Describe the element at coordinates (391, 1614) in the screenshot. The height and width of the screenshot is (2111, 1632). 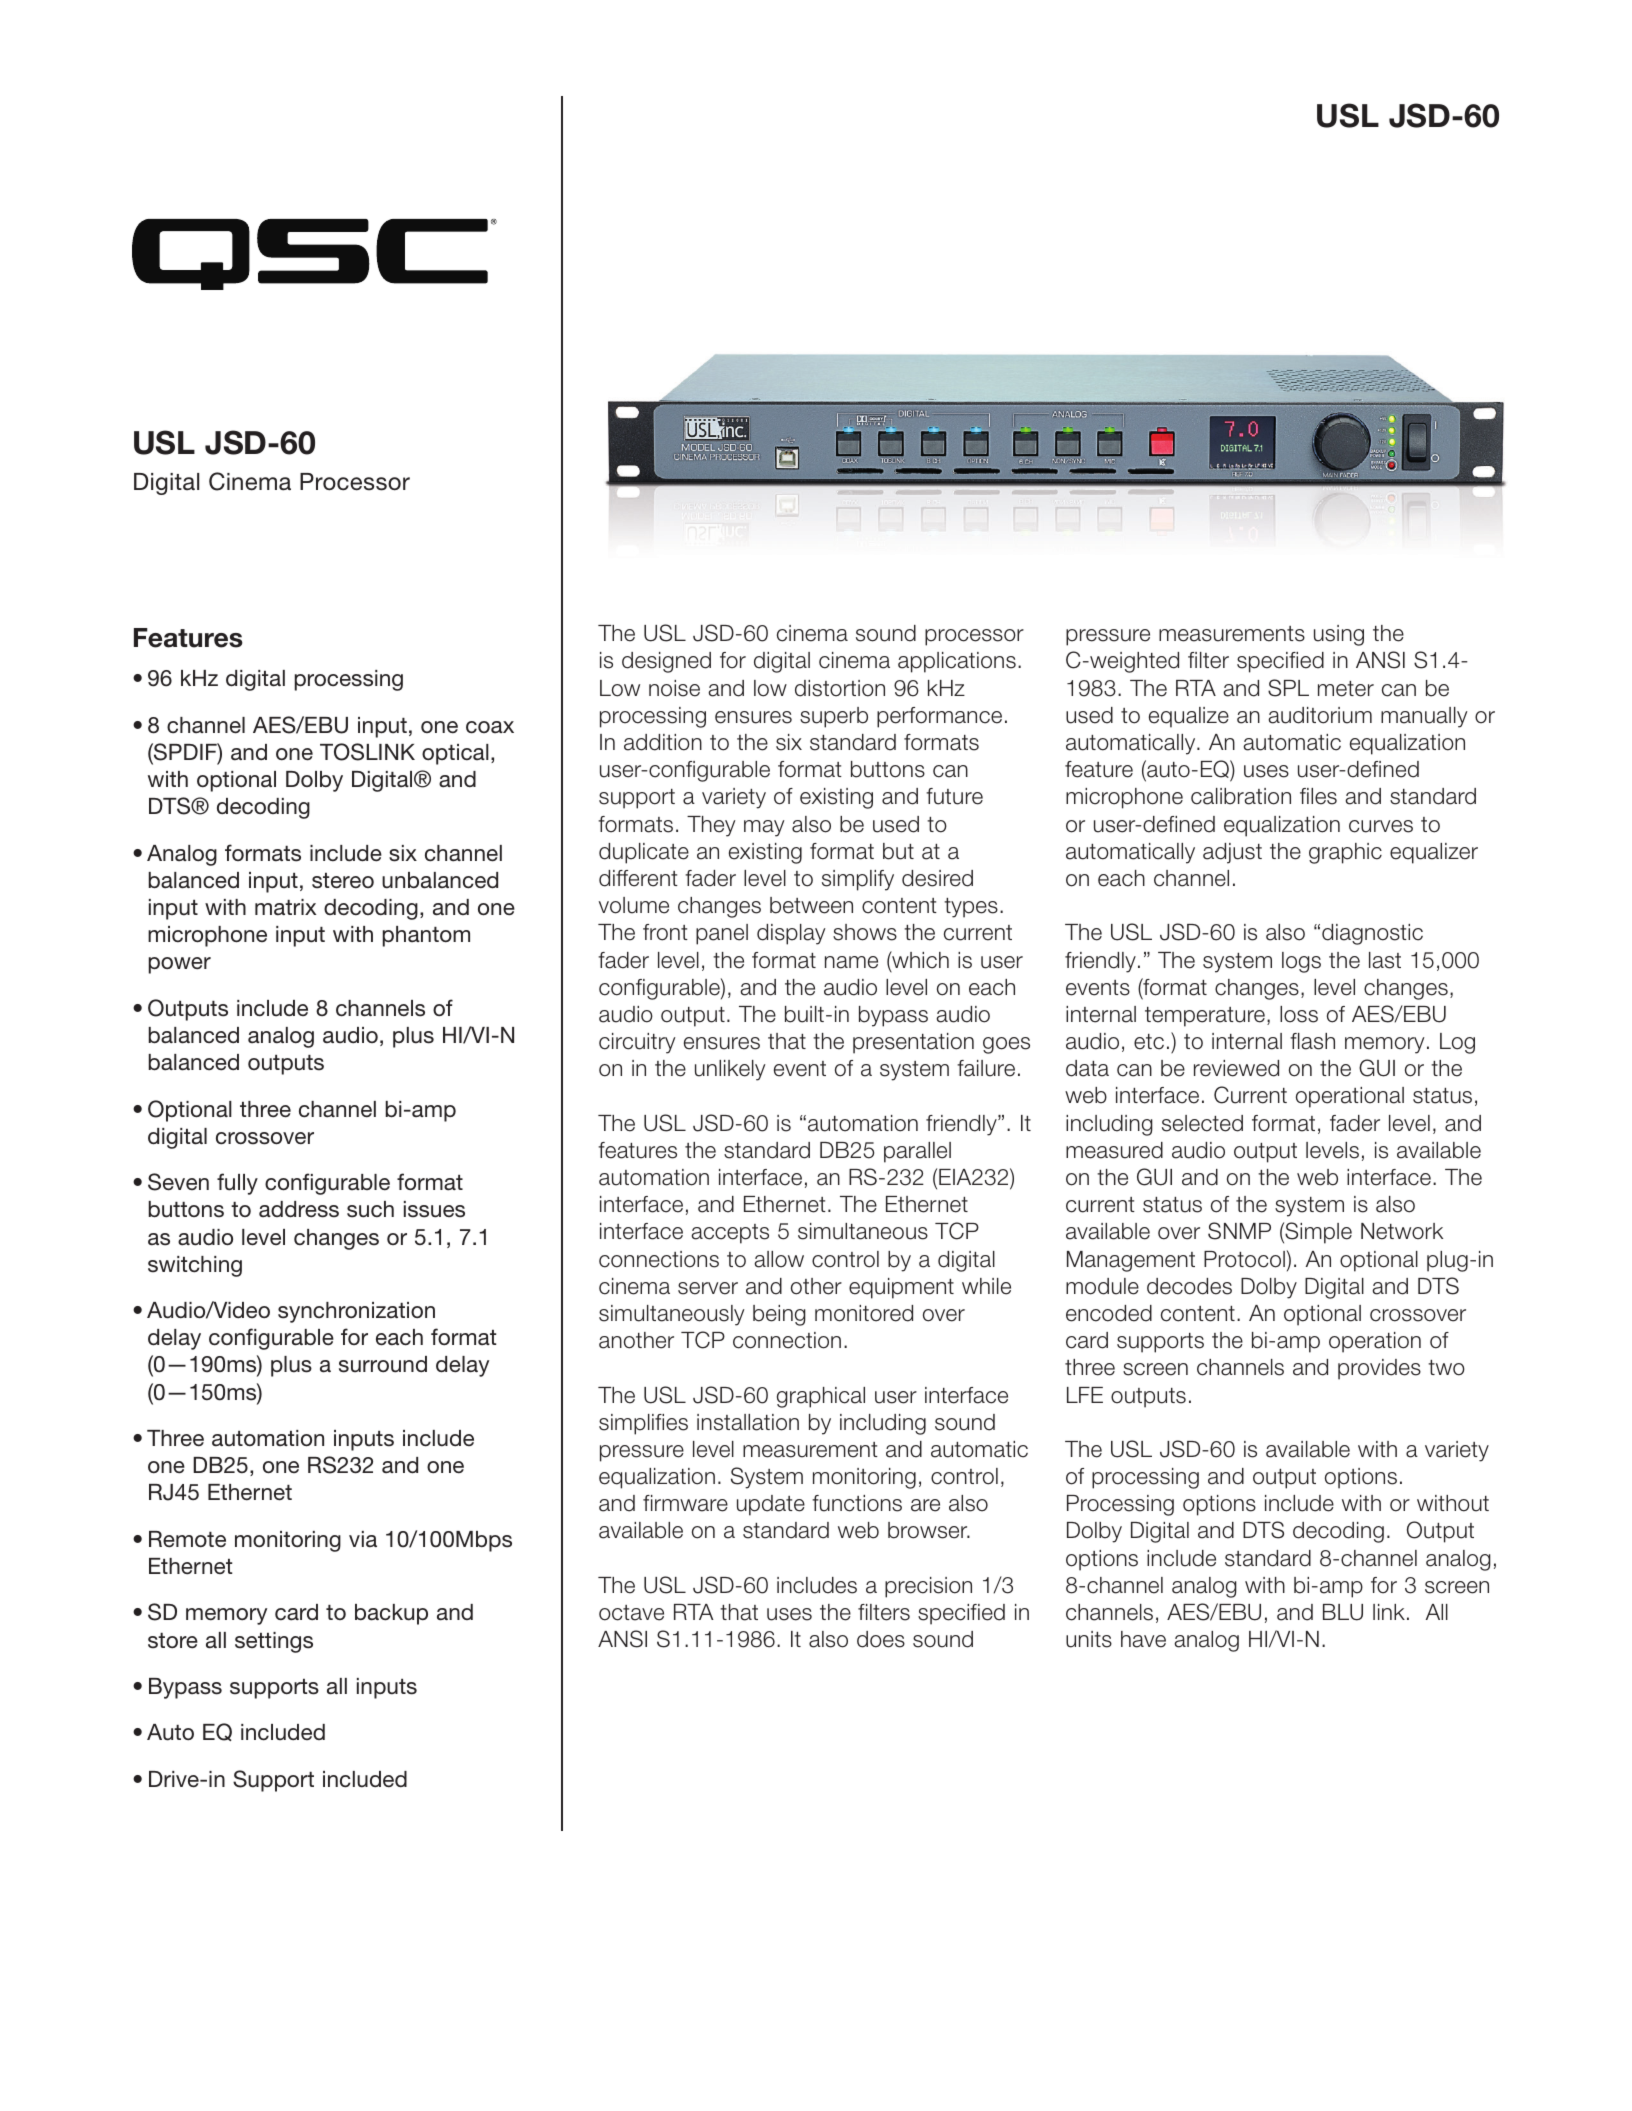
I see `backup` at that location.
